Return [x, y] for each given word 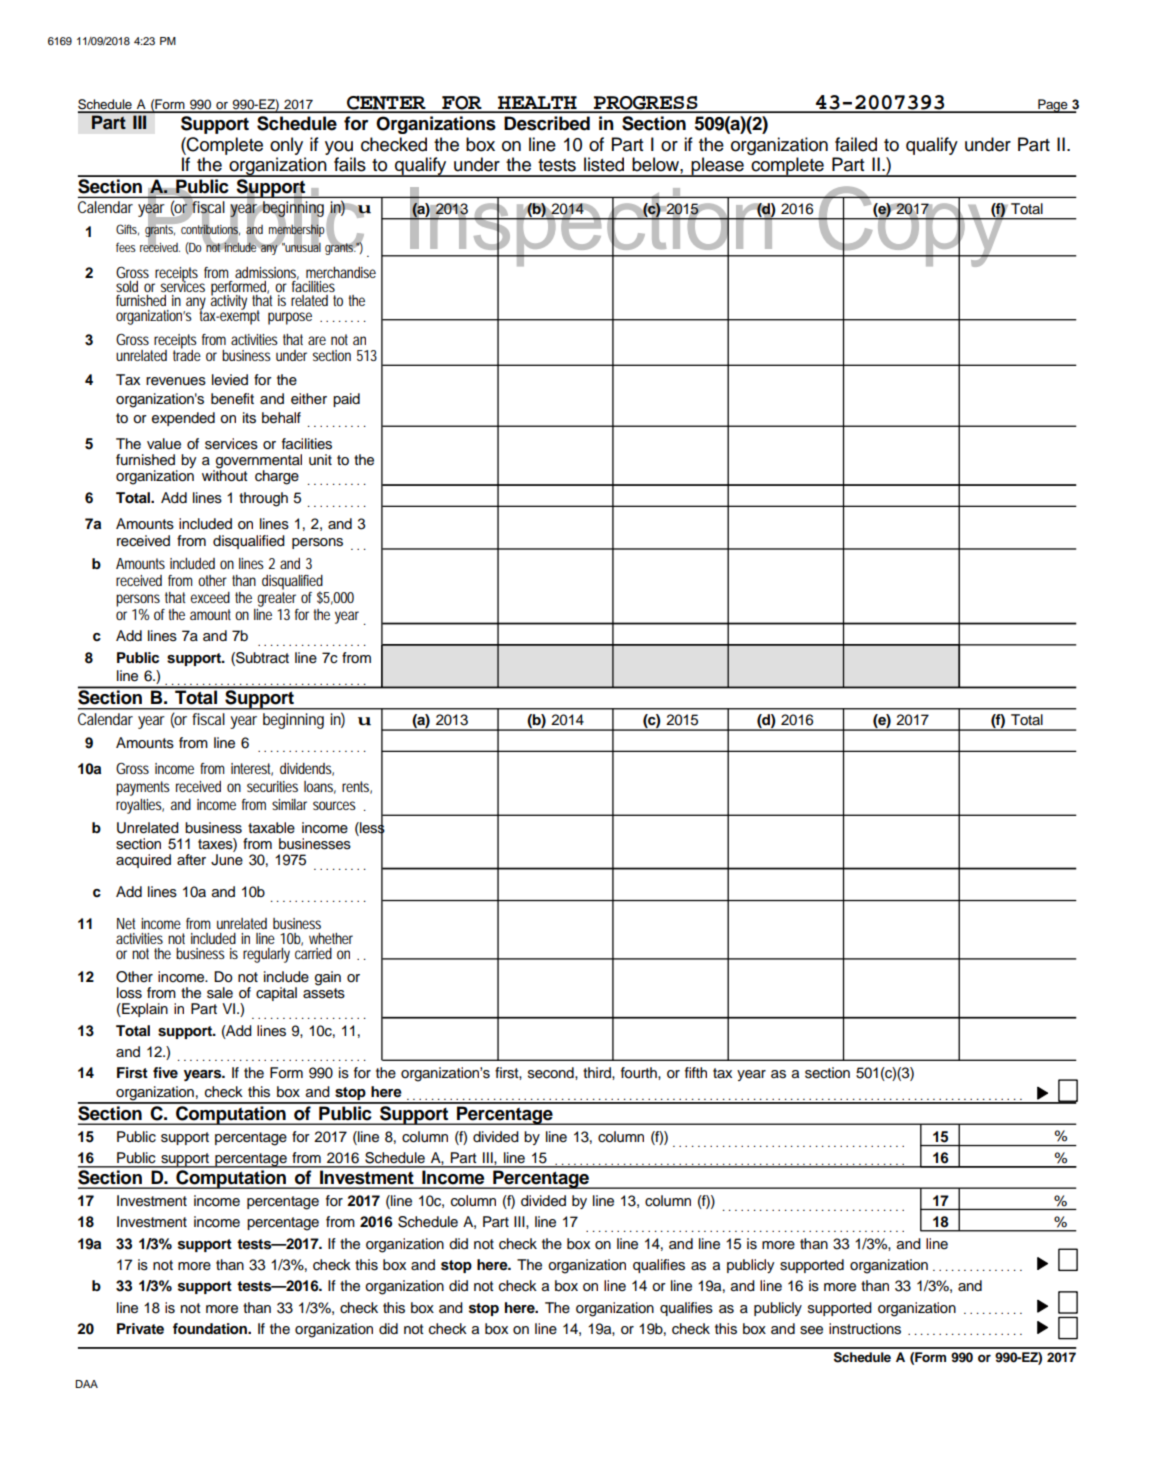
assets [324, 993]
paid [346, 400]
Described [547, 123]
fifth [696, 1072]
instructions [865, 1329]
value [164, 444]
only [286, 146]
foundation [211, 1328]
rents [357, 787]
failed [856, 144]
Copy [913, 228]
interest [252, 769]
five [165, 1072]
